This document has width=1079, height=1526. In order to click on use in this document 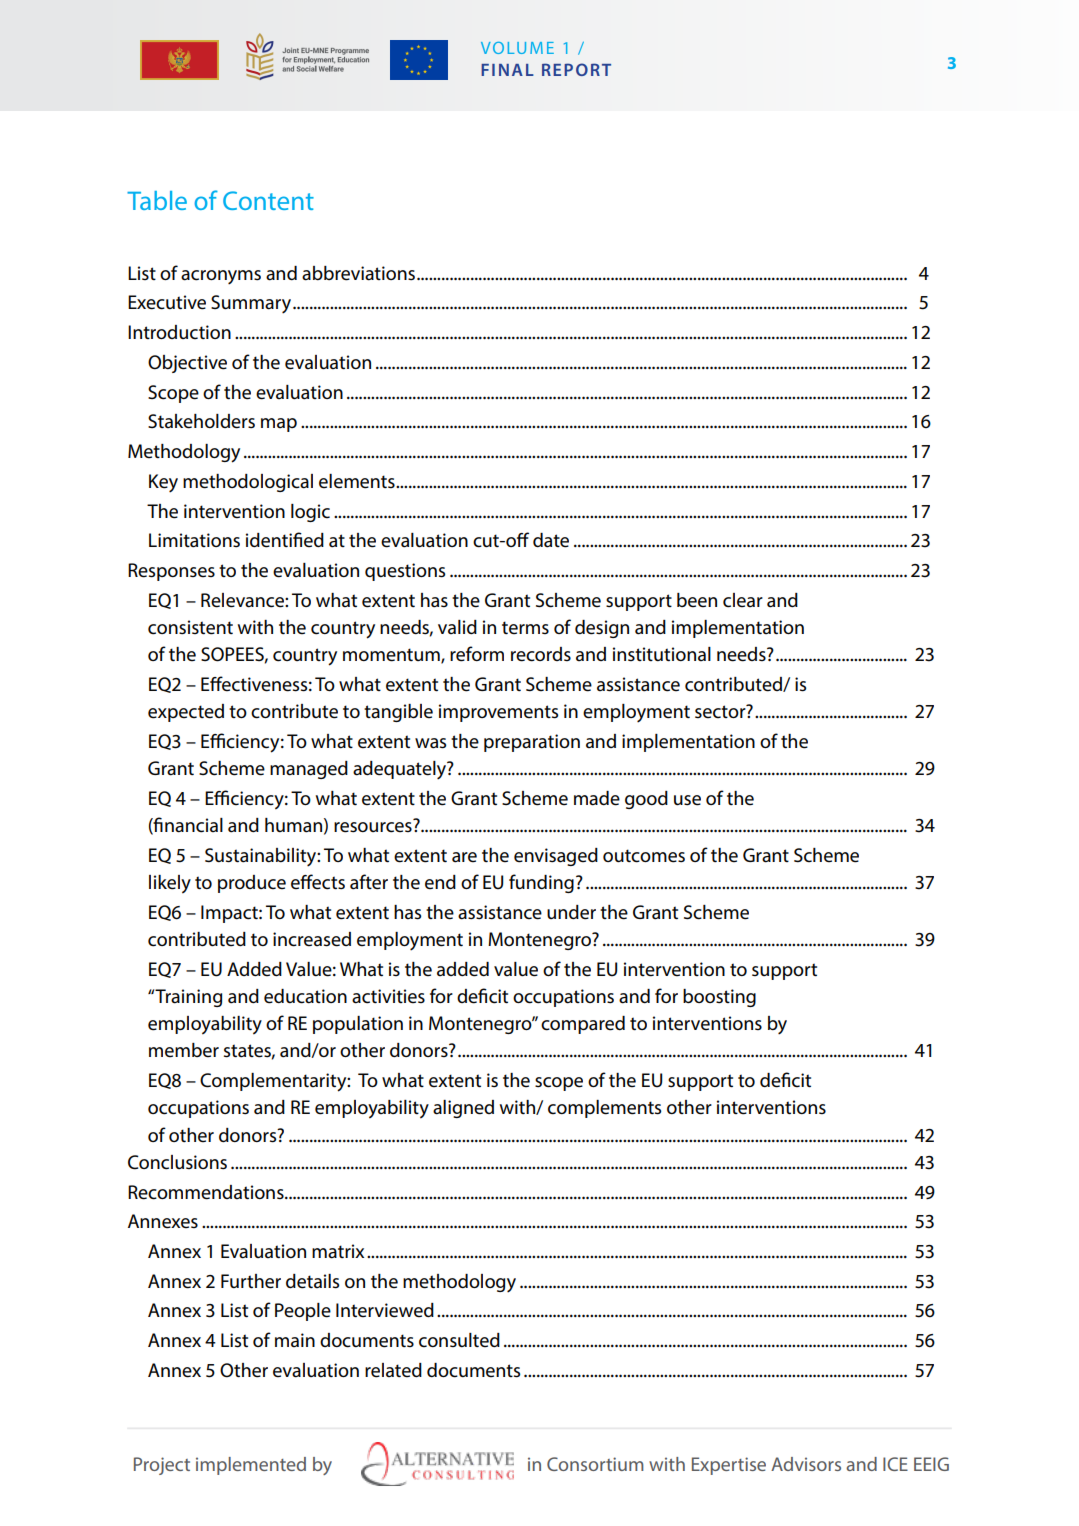, I will do `click(687, 800)`.
